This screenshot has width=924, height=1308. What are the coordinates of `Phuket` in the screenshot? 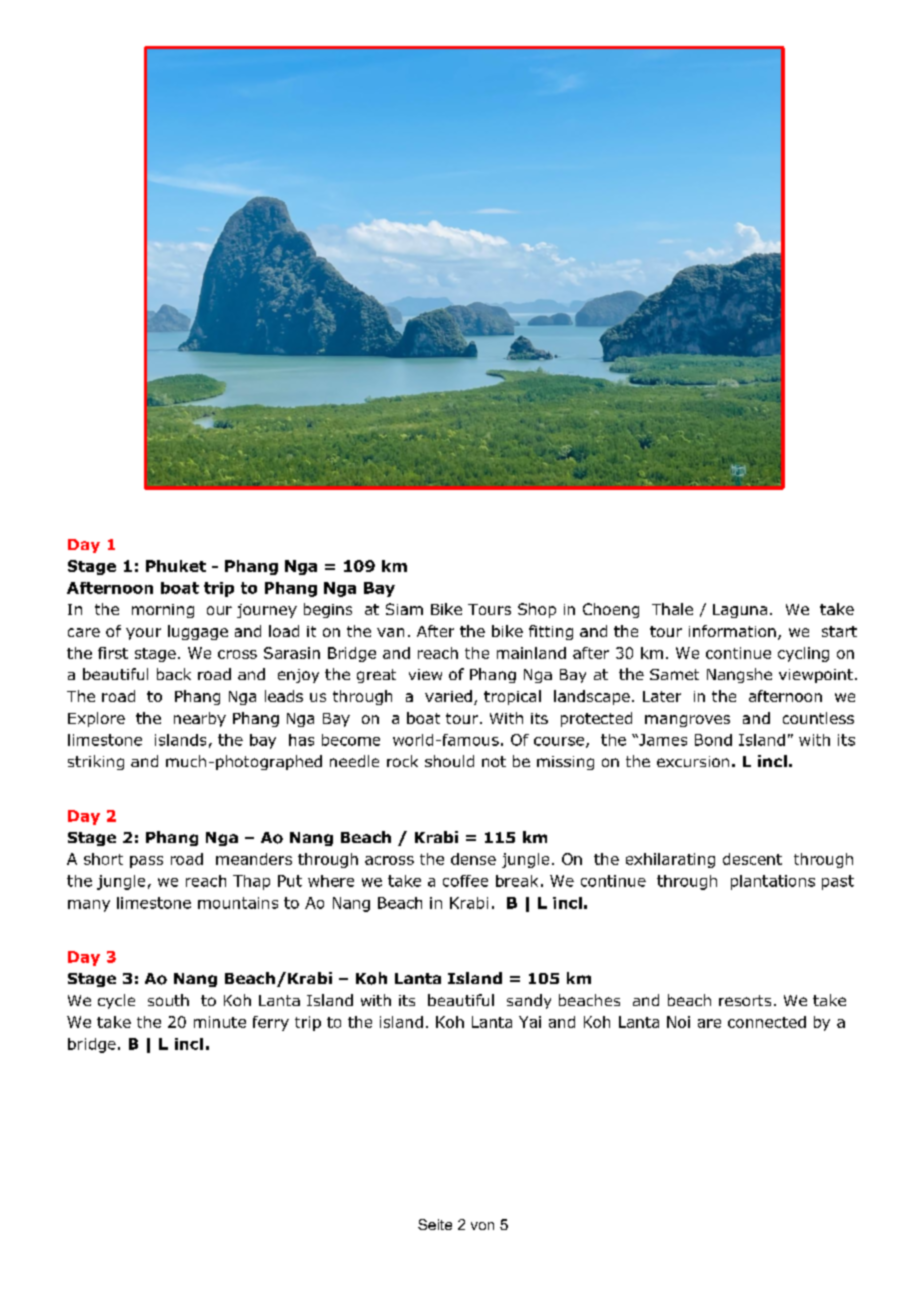 It's located at (176, 566).
